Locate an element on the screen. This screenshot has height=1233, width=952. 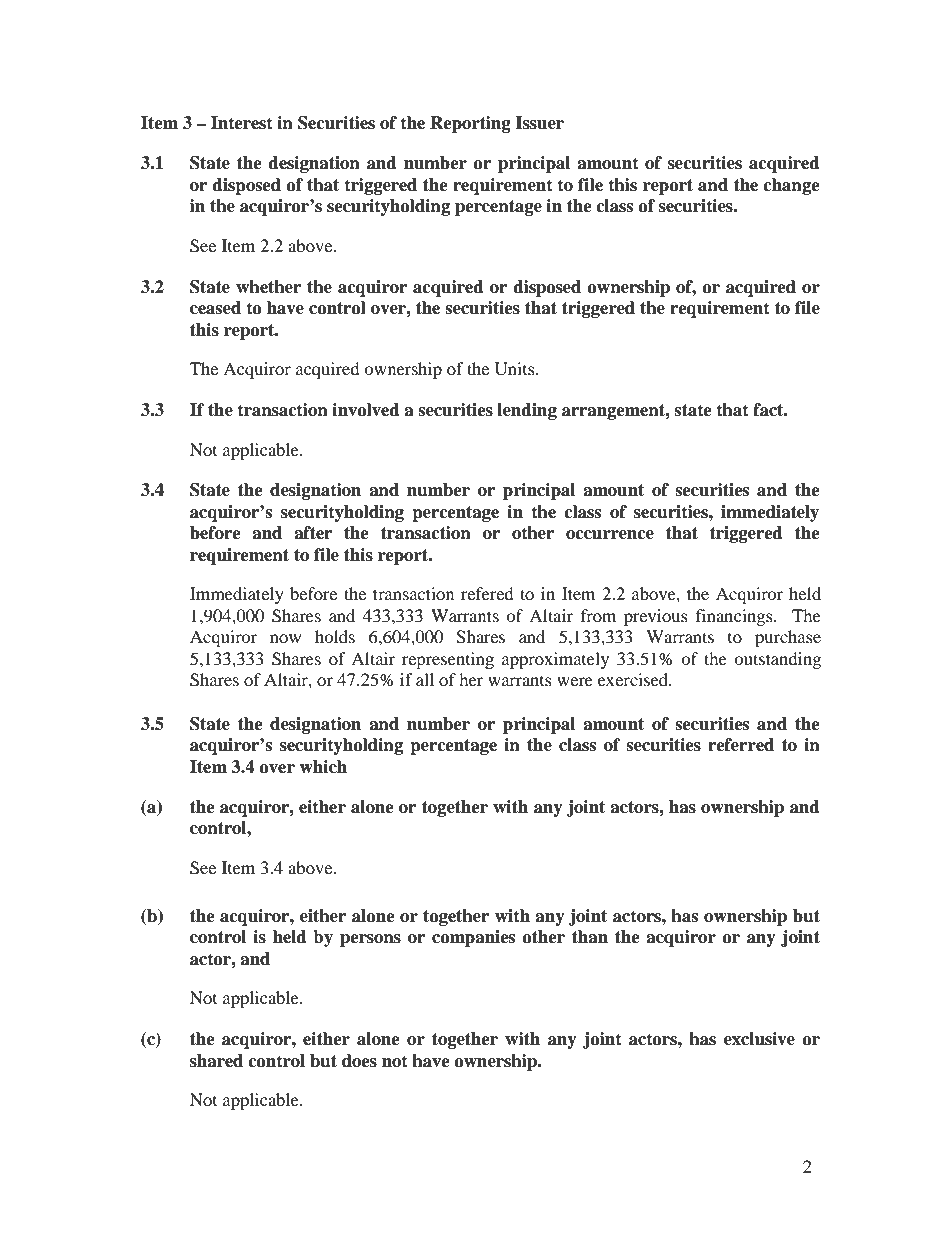
which is located at coordinates (323, 767).
